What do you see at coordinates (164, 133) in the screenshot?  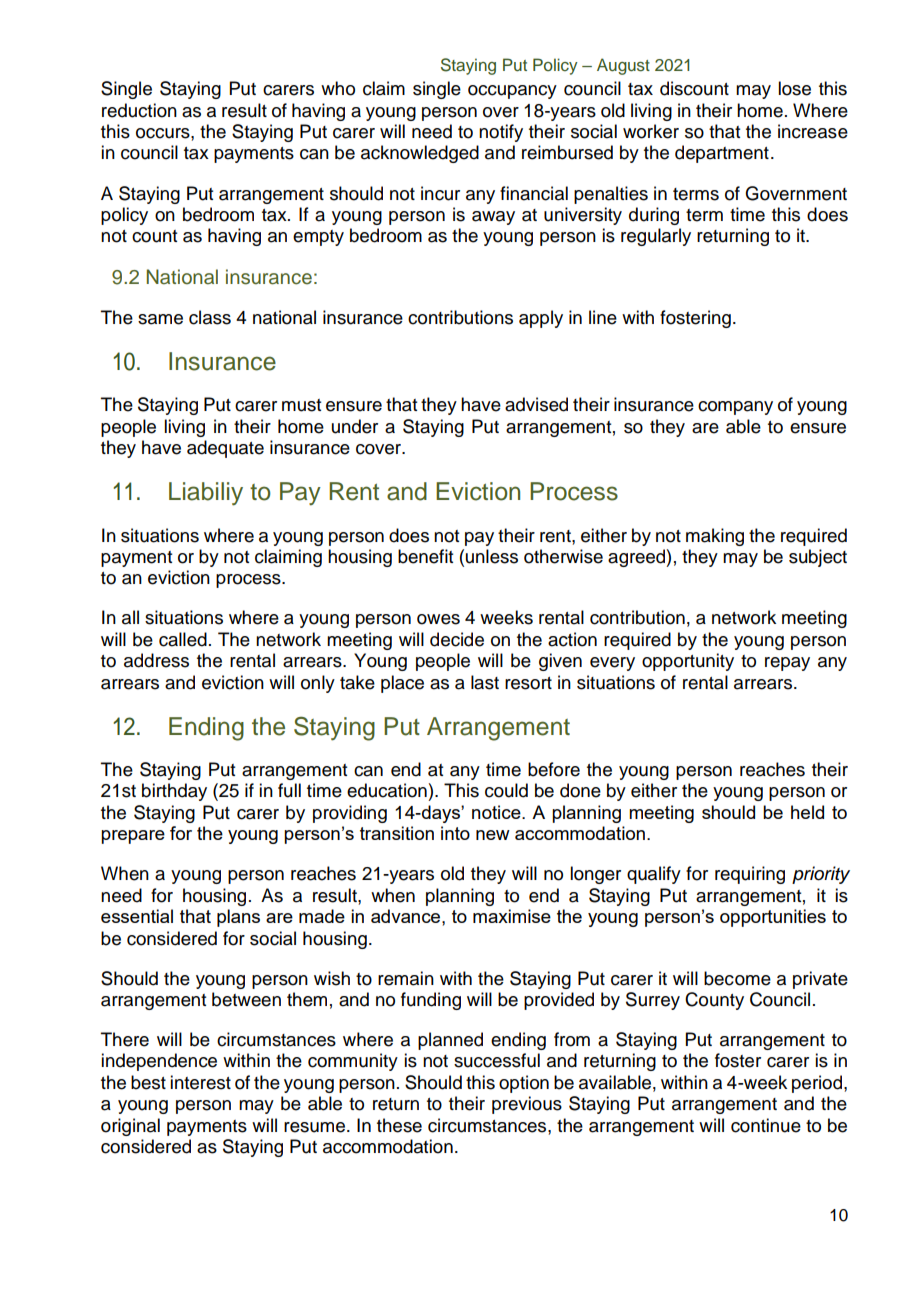 I see `occurs` at bounding box center [164, 133].
